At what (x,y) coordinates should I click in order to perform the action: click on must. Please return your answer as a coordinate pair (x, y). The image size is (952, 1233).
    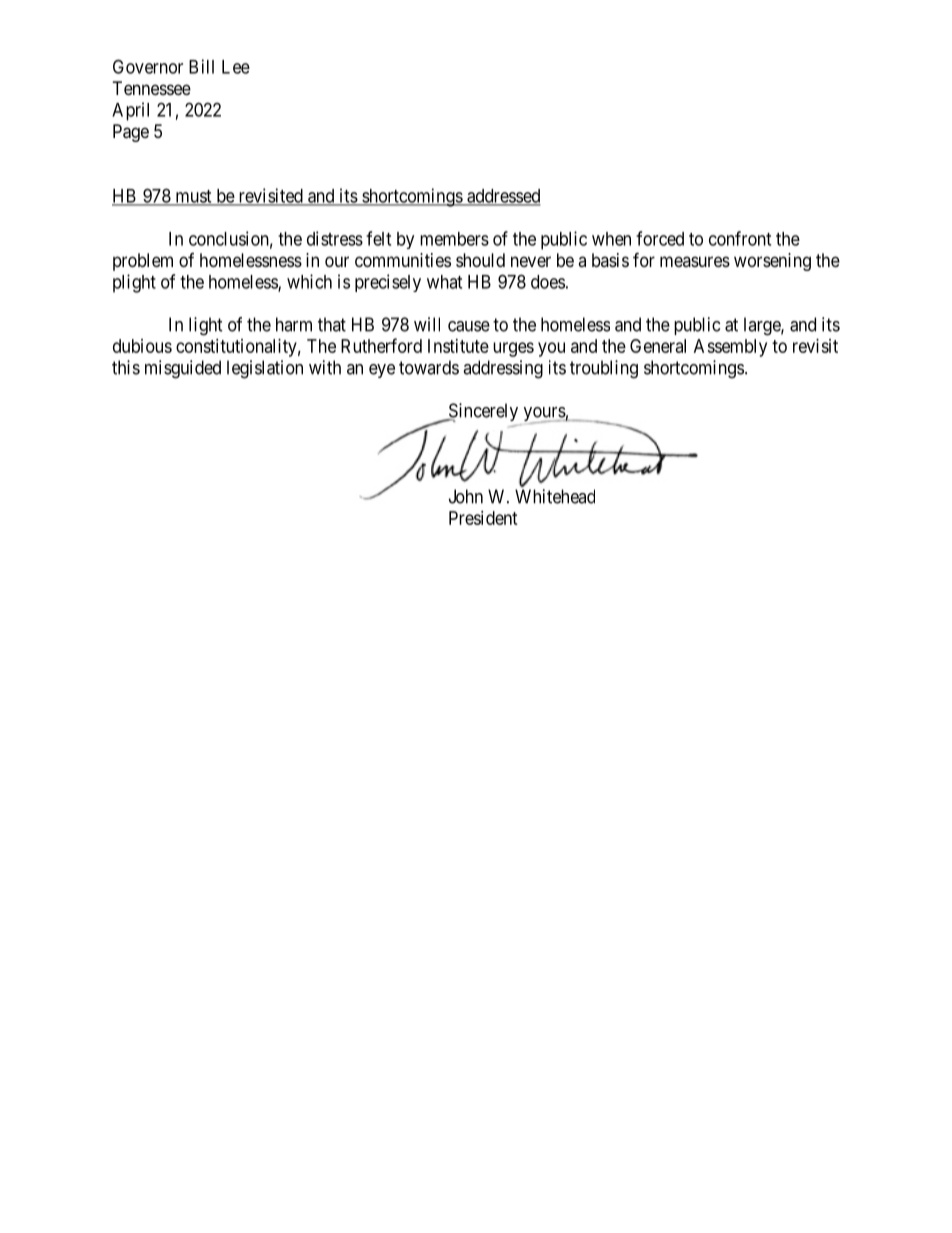
    Looking at the image, I should click on (193, 197).
